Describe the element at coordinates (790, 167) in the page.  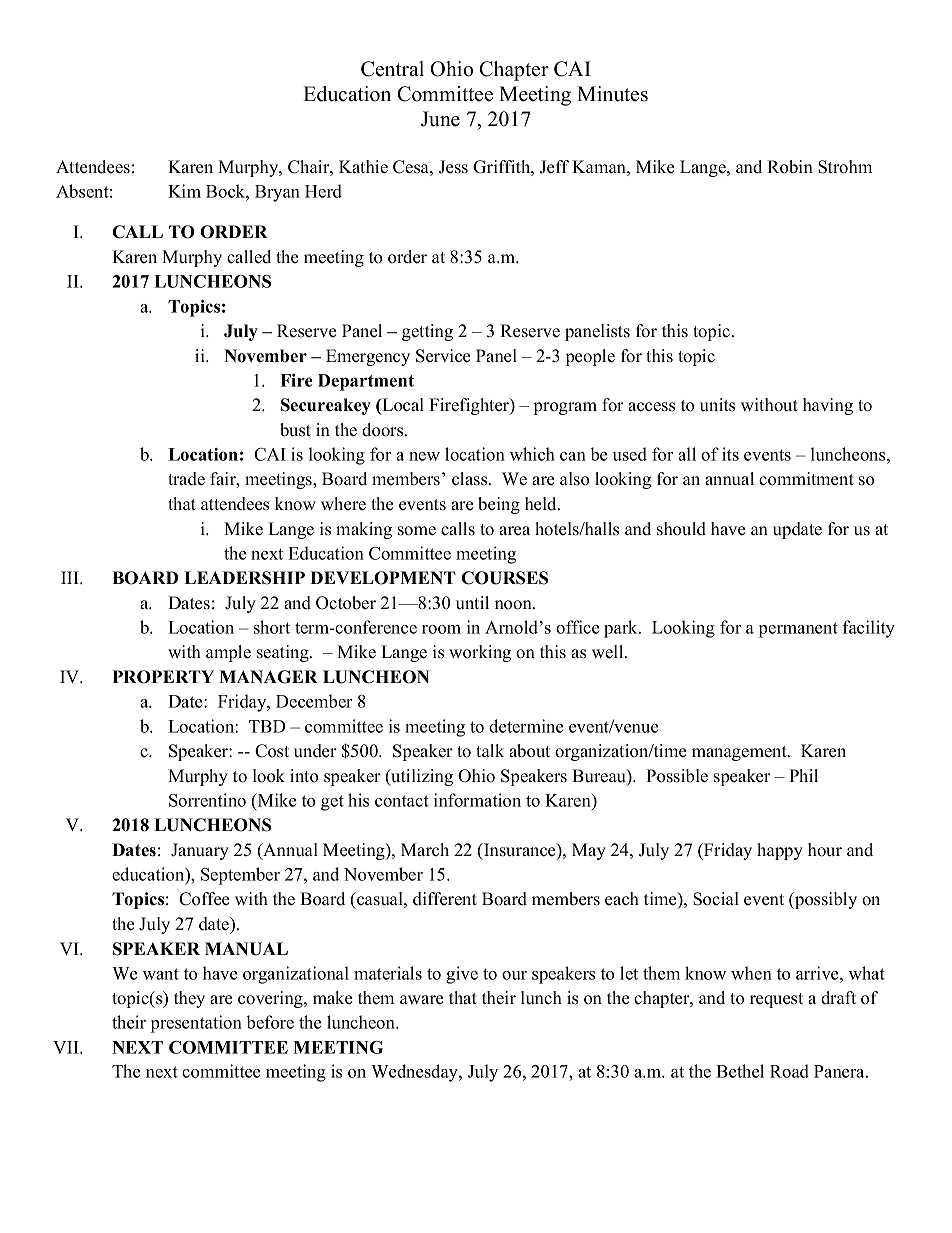
I see `Robin` at that location.
